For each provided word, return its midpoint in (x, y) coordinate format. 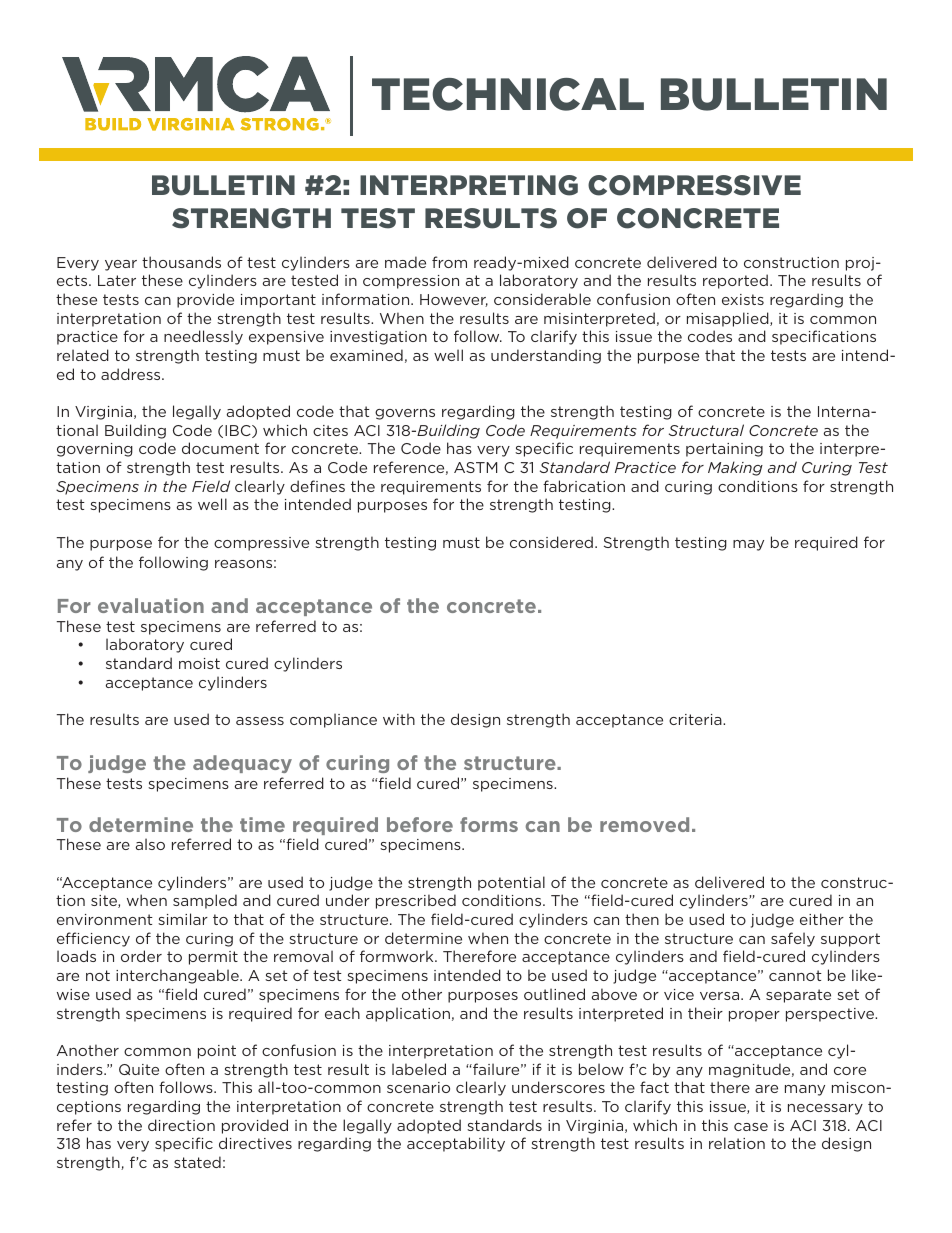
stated (197, 1162)
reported (735, 281)
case (751, 1127)
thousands (181, 262)
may (748, 545)
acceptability (456, 1144)
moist (199, 663)
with (399, 719)
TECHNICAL (508, 94)
